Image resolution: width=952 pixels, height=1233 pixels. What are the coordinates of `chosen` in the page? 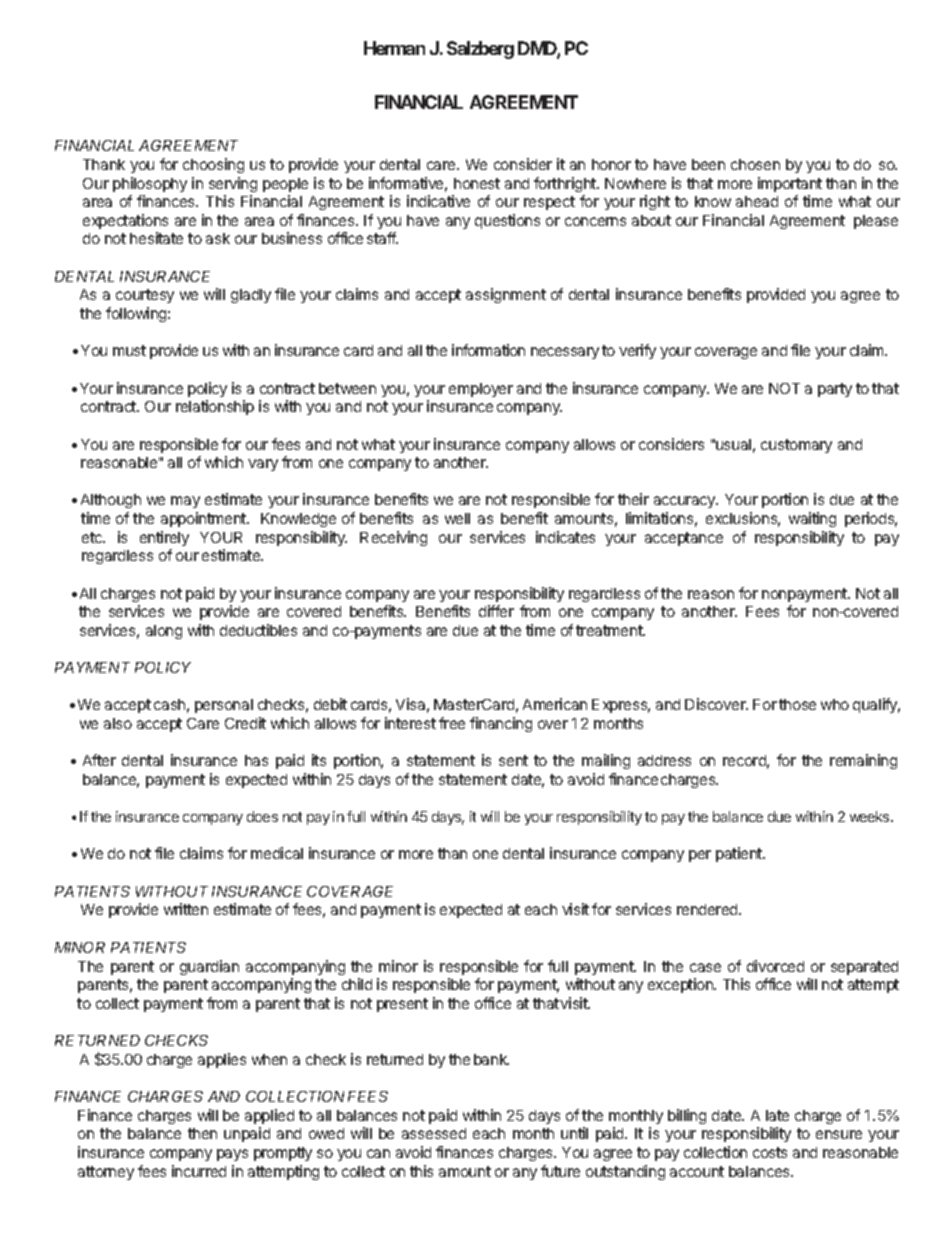 It's located at (755, 164).
